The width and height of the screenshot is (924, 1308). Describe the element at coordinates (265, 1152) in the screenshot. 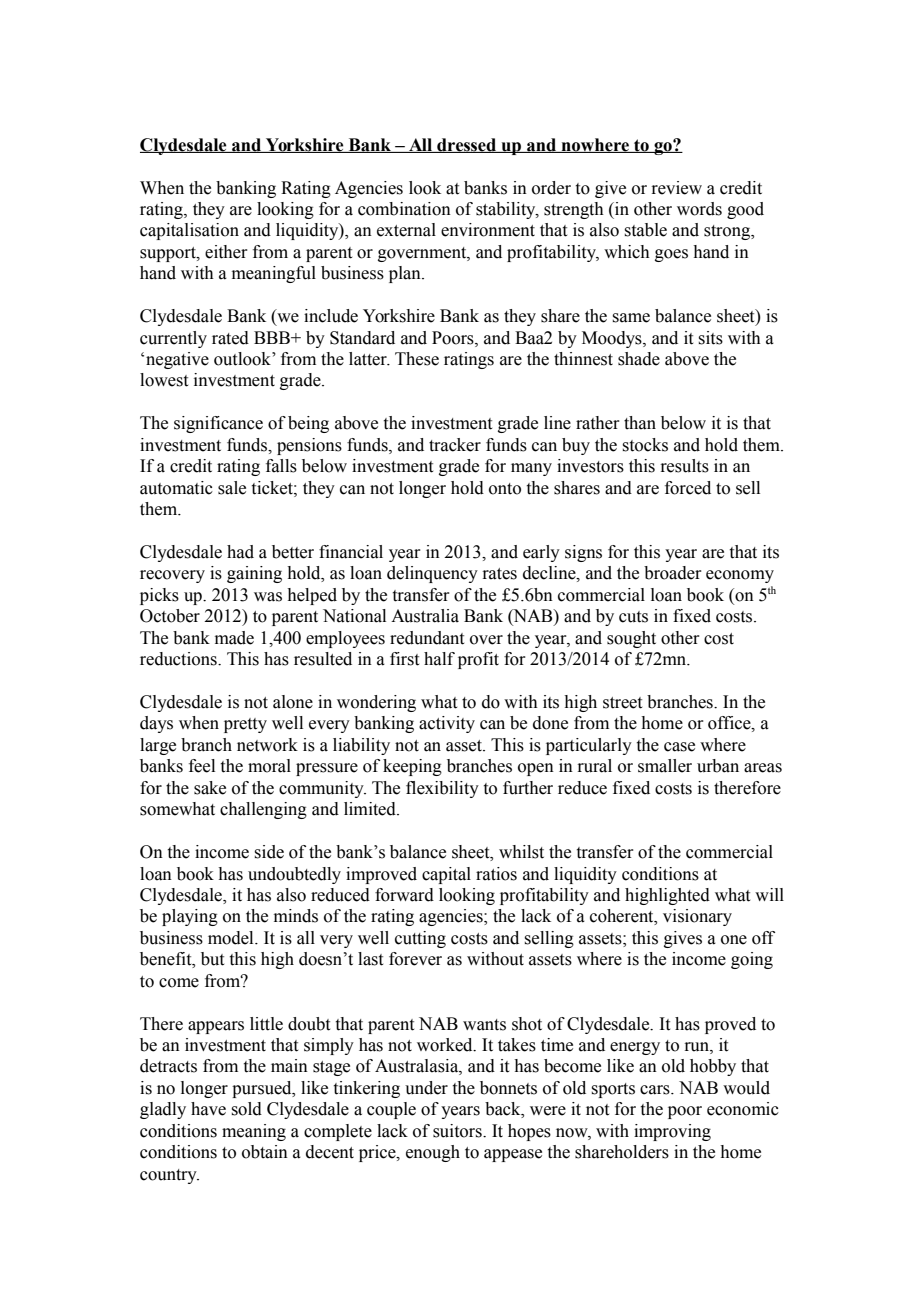

I see `obtain` at that location.
